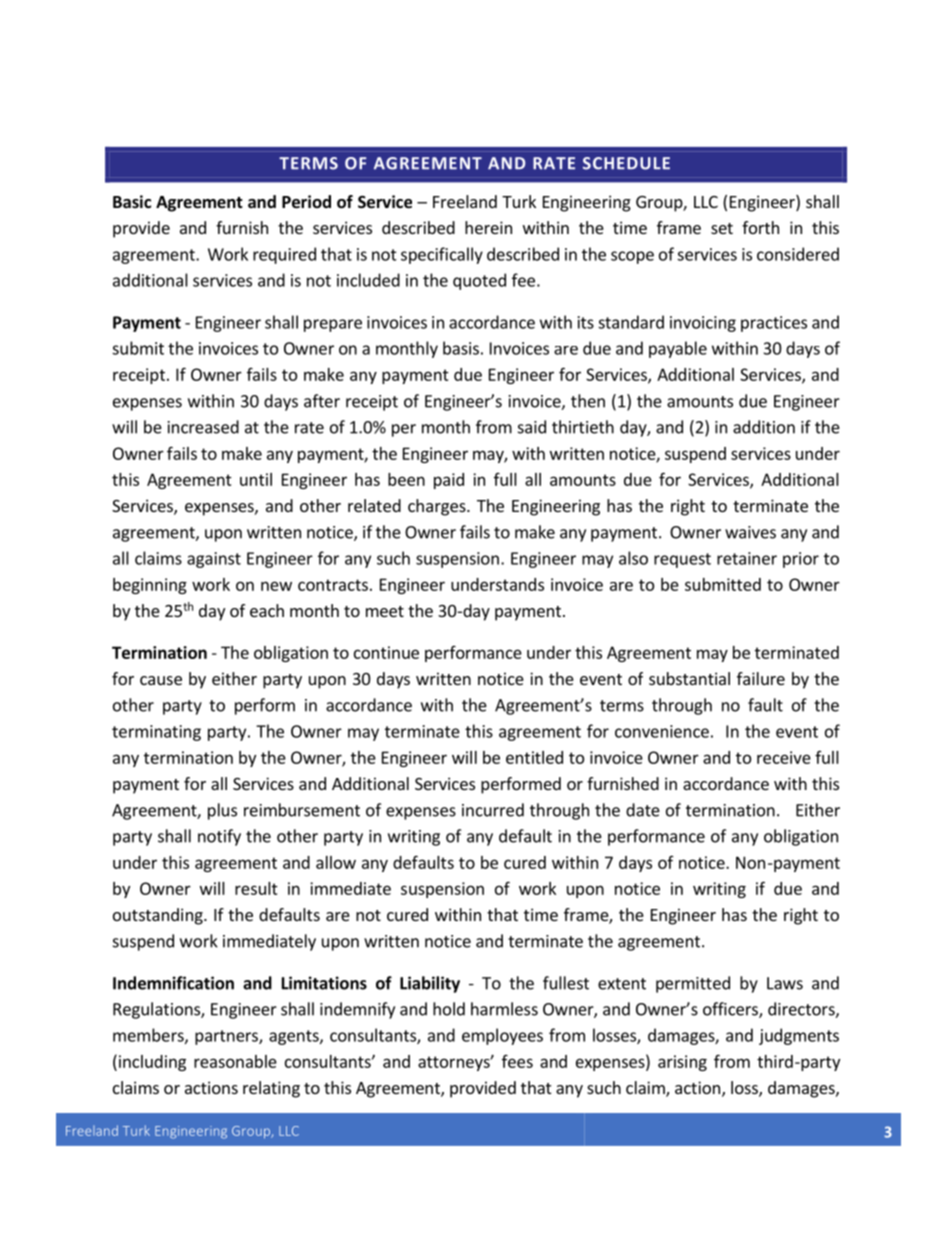 This document has width=952, height=1233. Describe the element at coordinates (235, 1061) in the document. I see `reasonable` at that location.
